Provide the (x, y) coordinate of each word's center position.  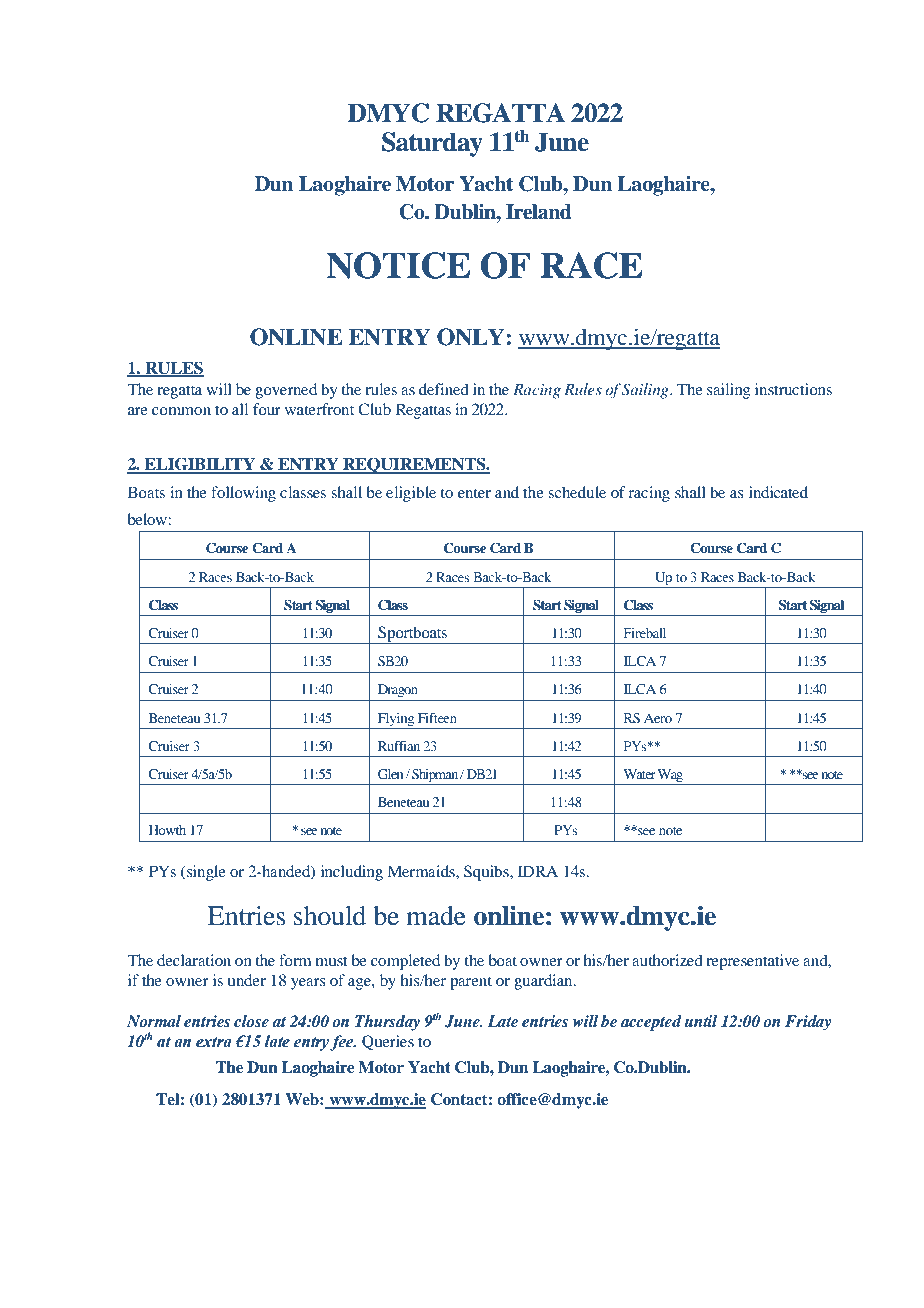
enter (474, 493)
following (243, 494)
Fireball (645, 633)
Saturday (432, 144)
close (251, 1021)
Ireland (538, 212)
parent (471, 983)
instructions (793, 389)
